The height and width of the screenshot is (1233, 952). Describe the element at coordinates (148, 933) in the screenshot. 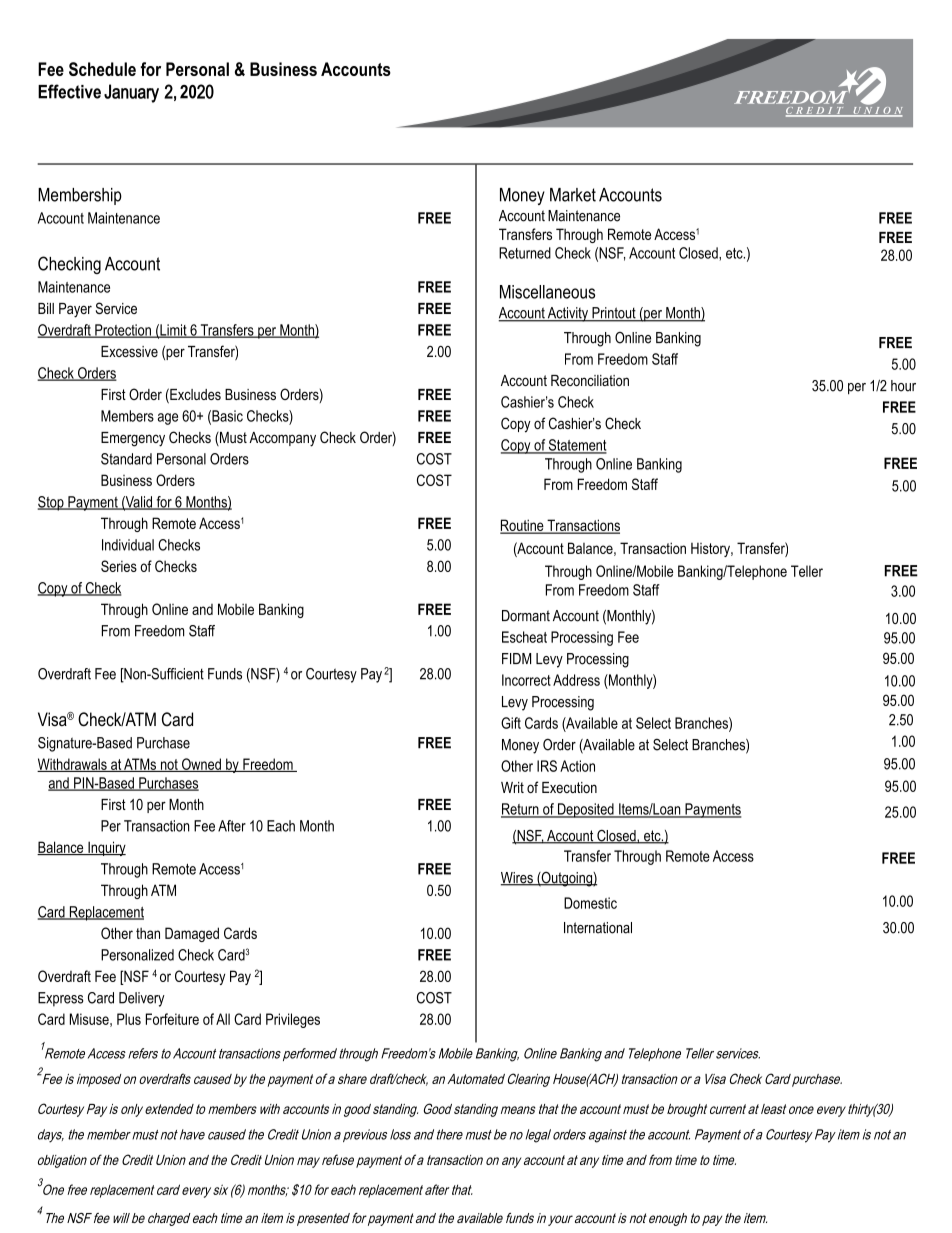

I see `than` at that location.
